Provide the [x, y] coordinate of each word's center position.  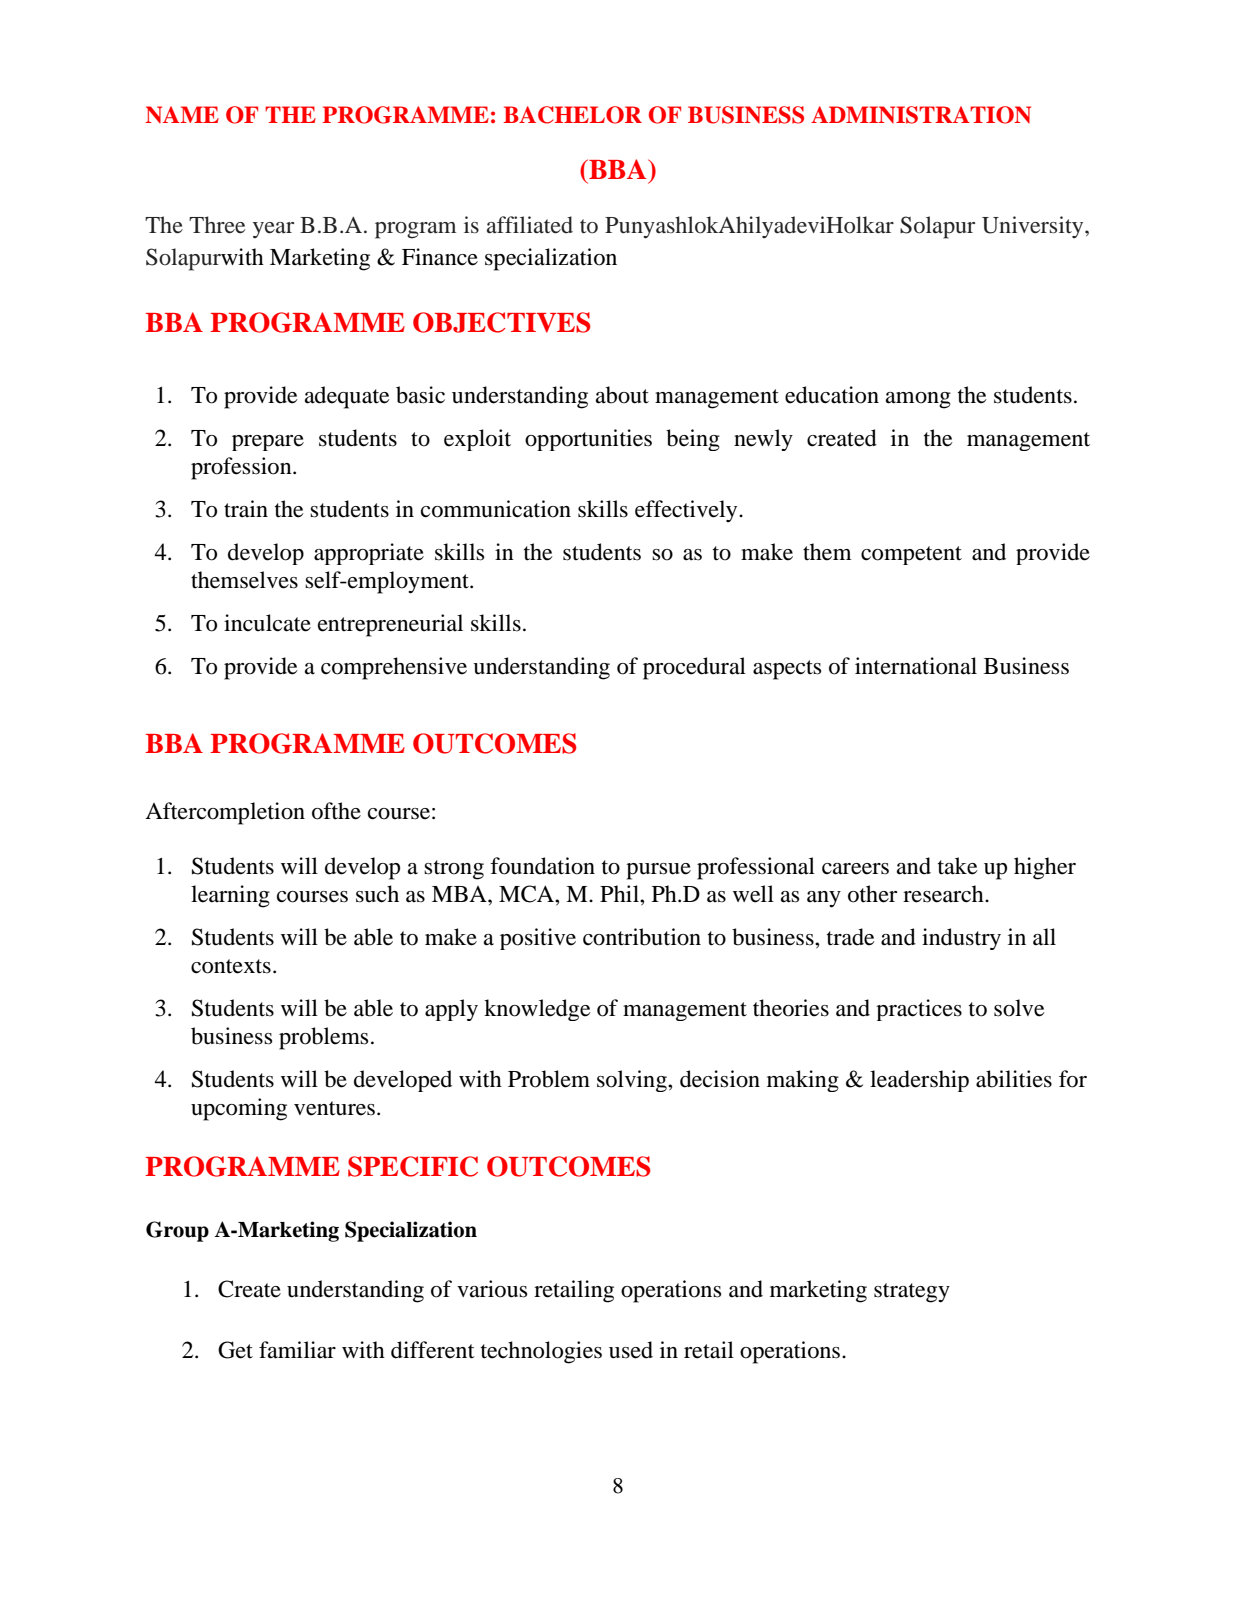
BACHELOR [572, 115]
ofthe [336, 811]
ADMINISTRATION [921, 115]
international [916, 666]
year [273, 230]
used [631, 1350]
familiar [297, 1350]
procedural [694, 668]
